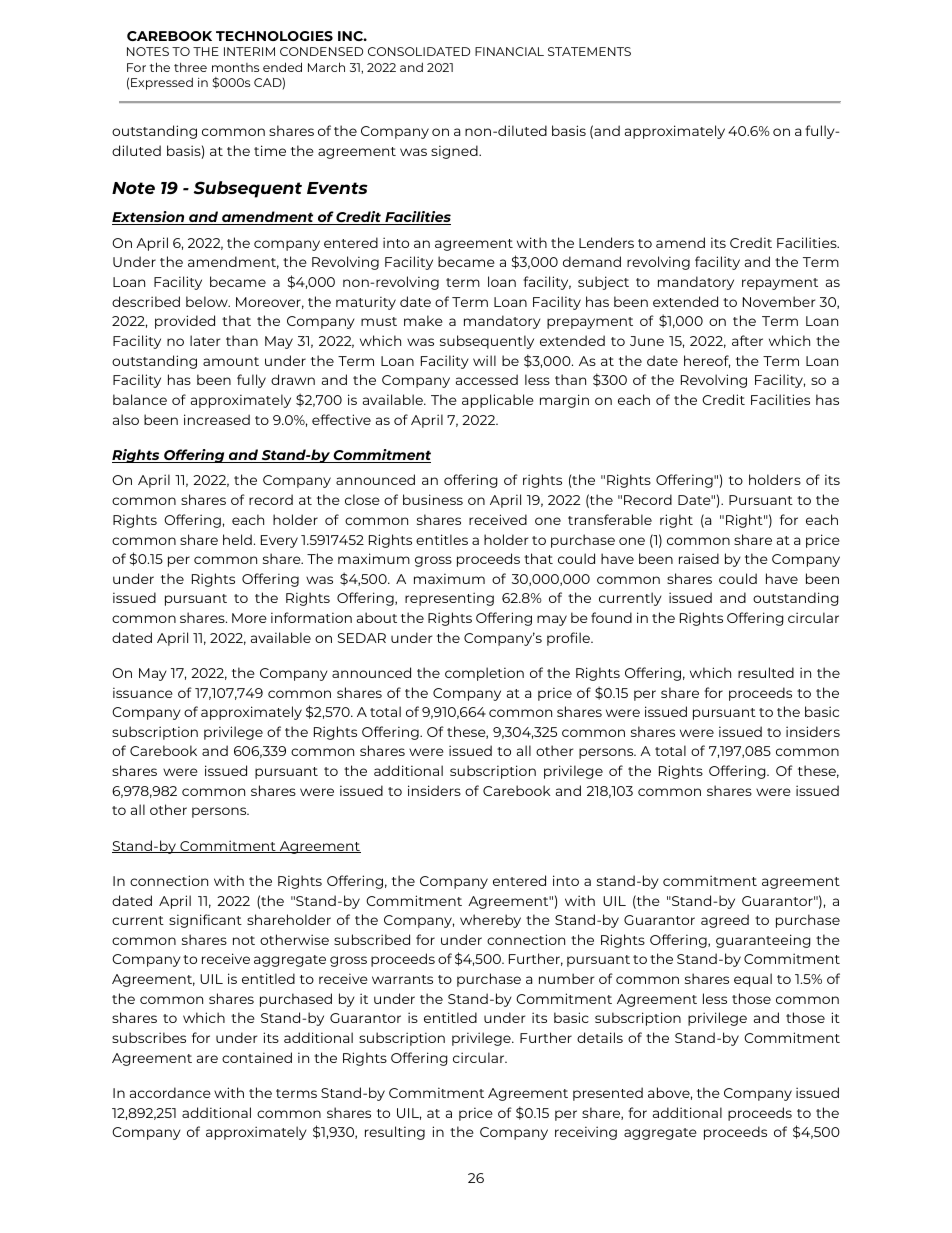  What do you see at coordinates (608, 1094) in the screenshot?
I see `presented` at bounding box center [608, 1094].
